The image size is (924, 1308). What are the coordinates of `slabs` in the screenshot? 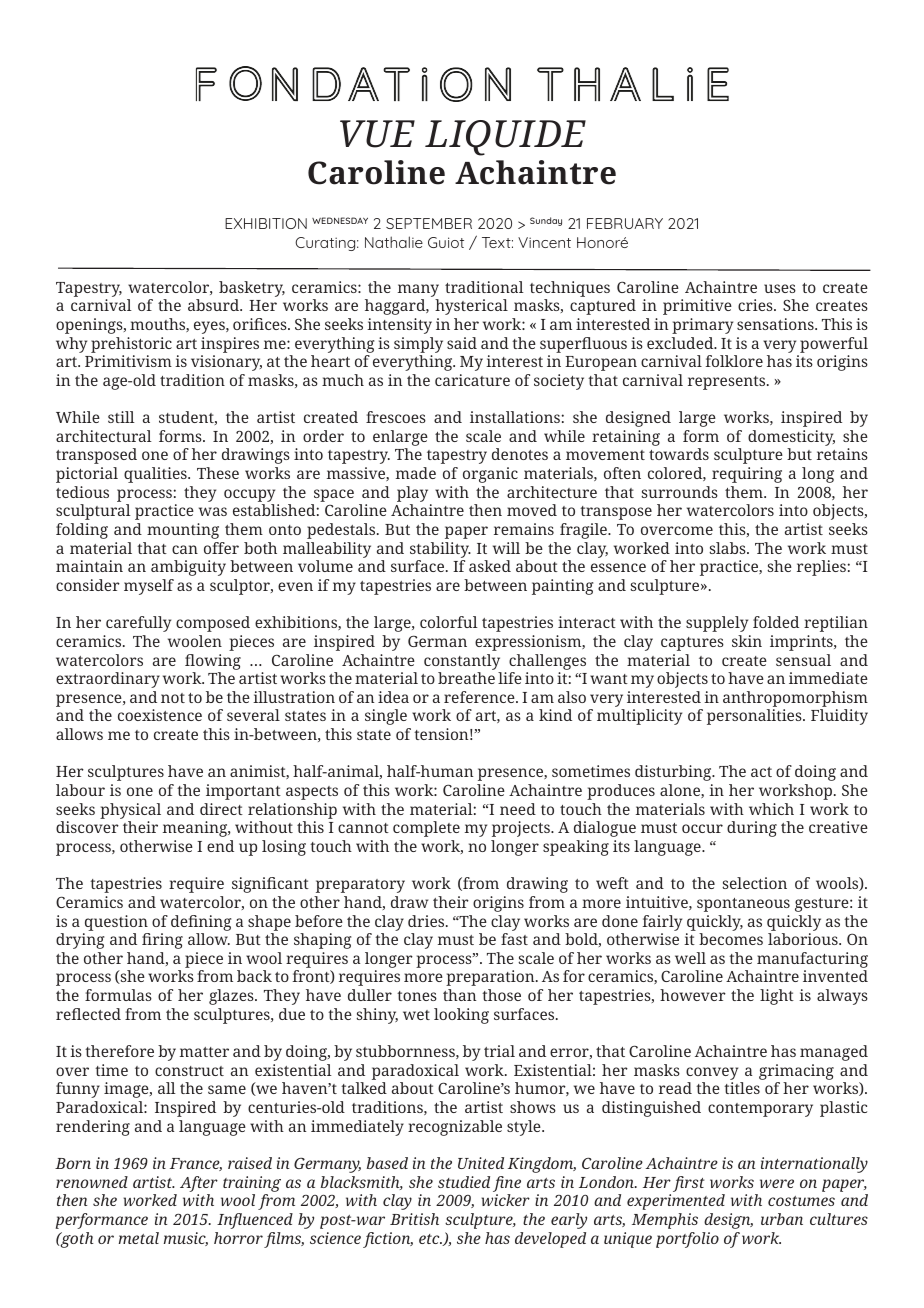 It's located at (728, 548).
